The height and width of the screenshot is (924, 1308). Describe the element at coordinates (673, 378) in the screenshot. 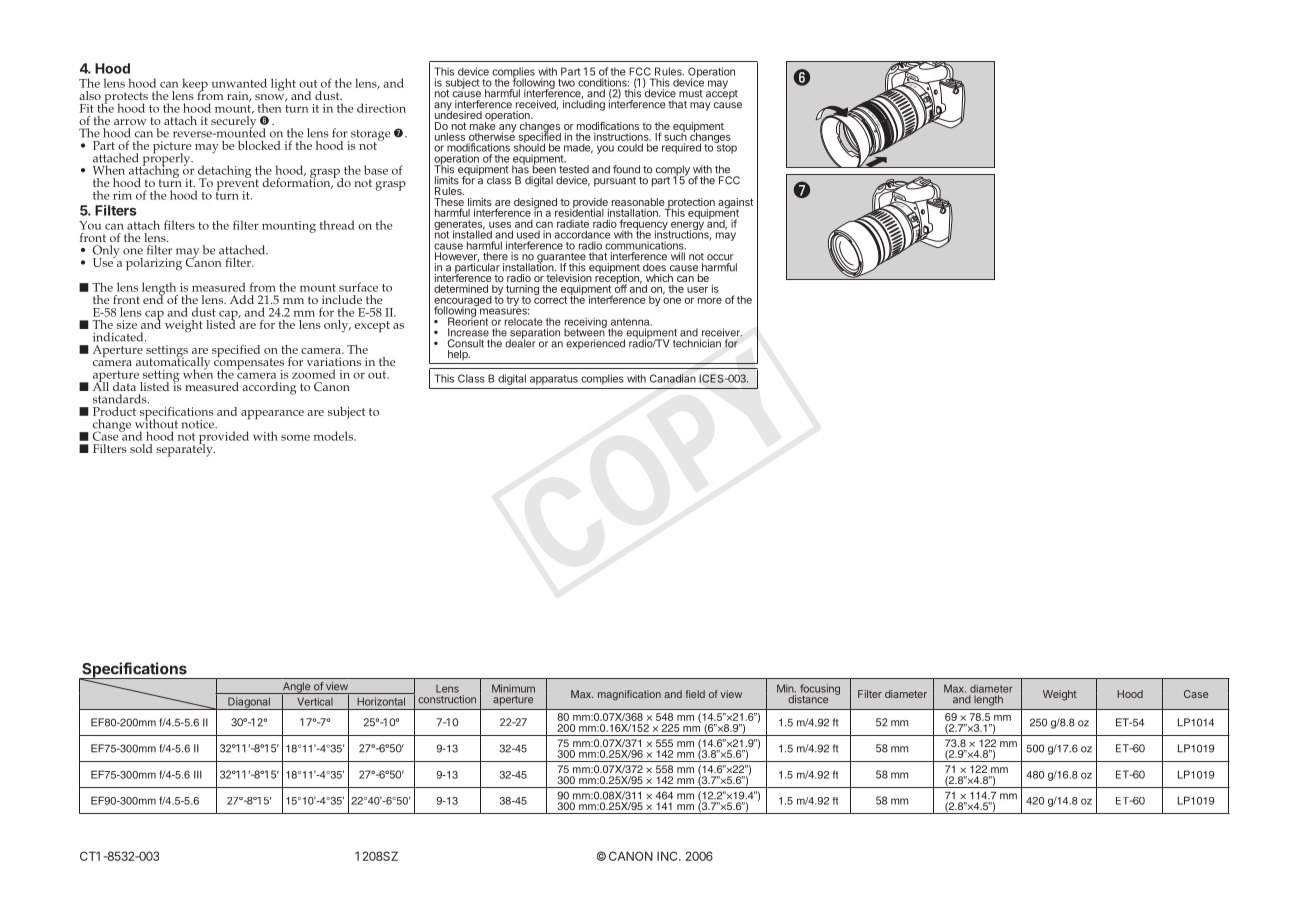

I see `Canadian` at that location.
